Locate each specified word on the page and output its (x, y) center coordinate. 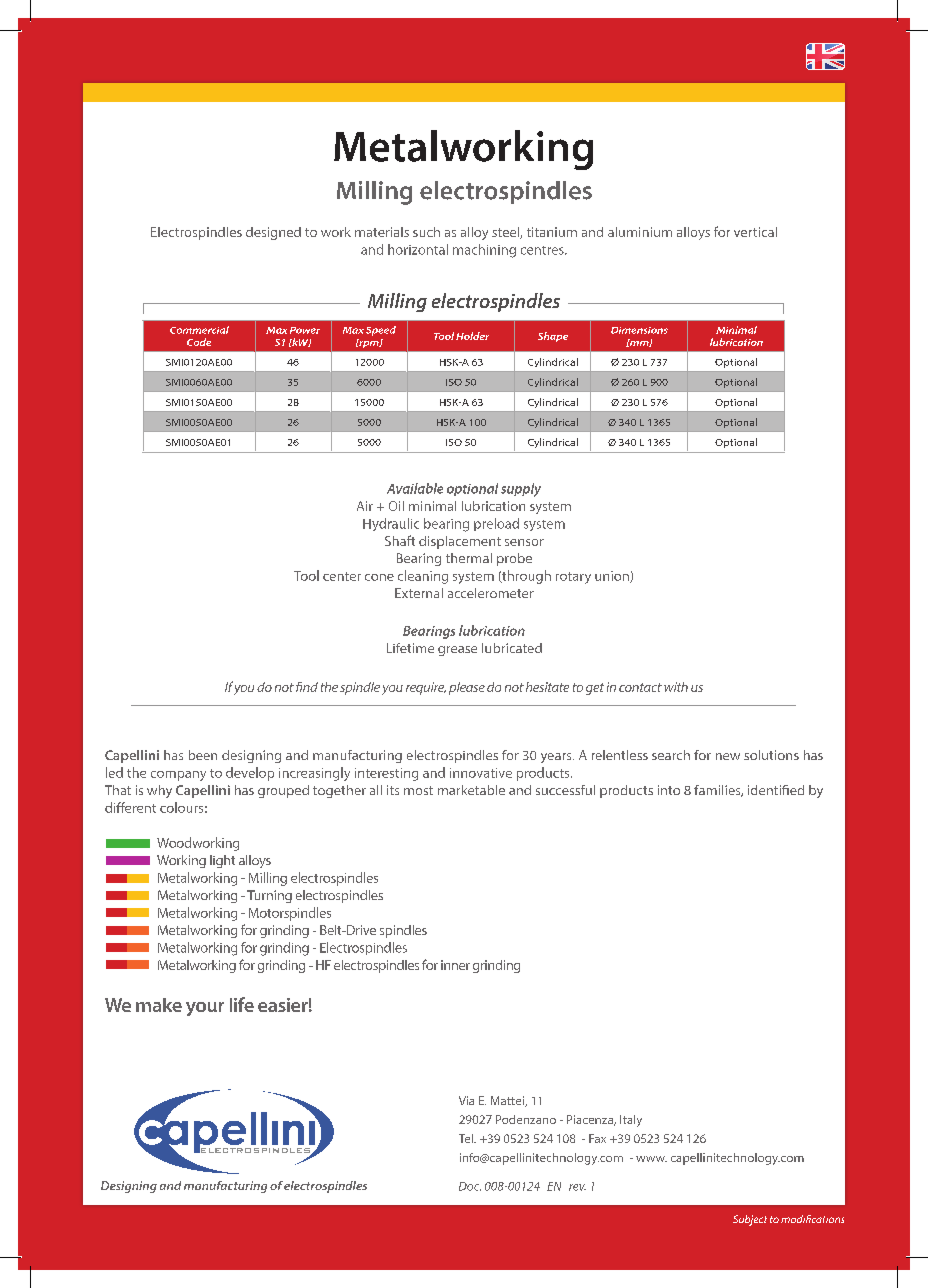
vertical (755, 232)
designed (273, 233)
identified (776, 790)
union (613, 577)
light (222, 861)
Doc (470, 1186)
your (205, 1009)
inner (455, 965)
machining (484, 251)
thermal (469, 558)
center (342, 576)
